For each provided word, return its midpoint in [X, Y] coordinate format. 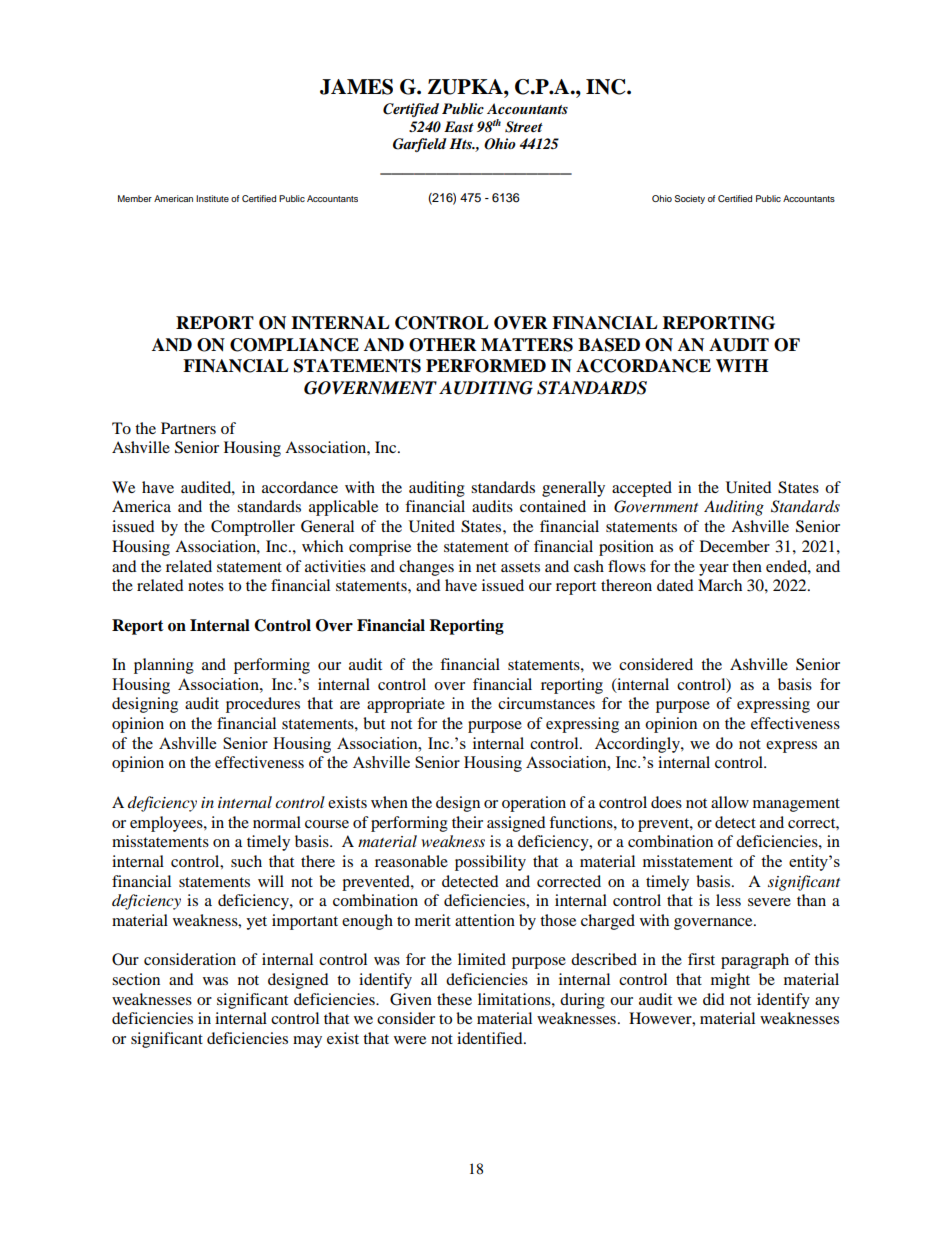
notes [206, 586]
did [714, 999]
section [136, 979]
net [486, 567]
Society [690, 199]
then [747, 566]
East [459, 126]
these [454, 999]
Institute [212, 198]
